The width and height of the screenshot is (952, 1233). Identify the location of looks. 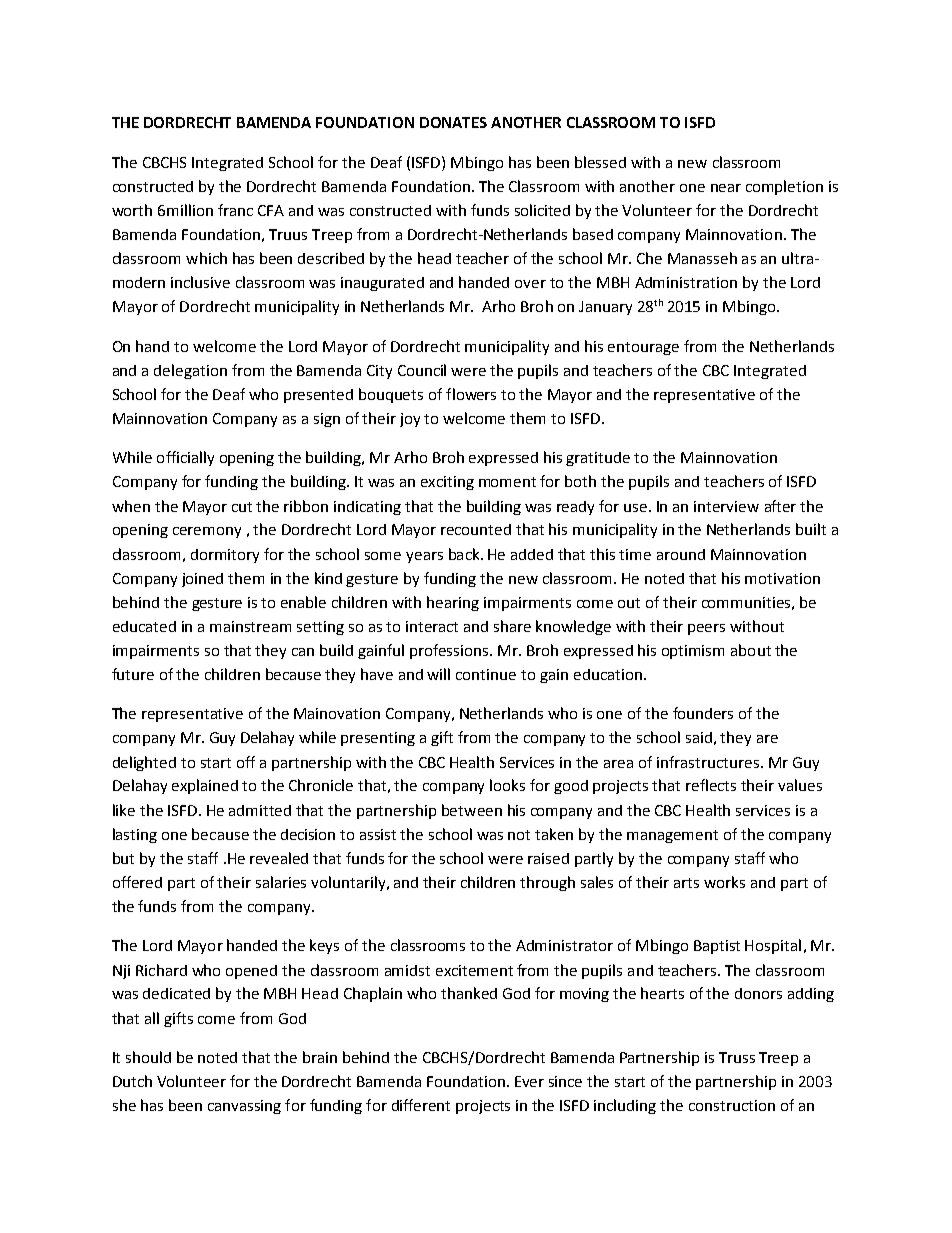
(507, 785).
